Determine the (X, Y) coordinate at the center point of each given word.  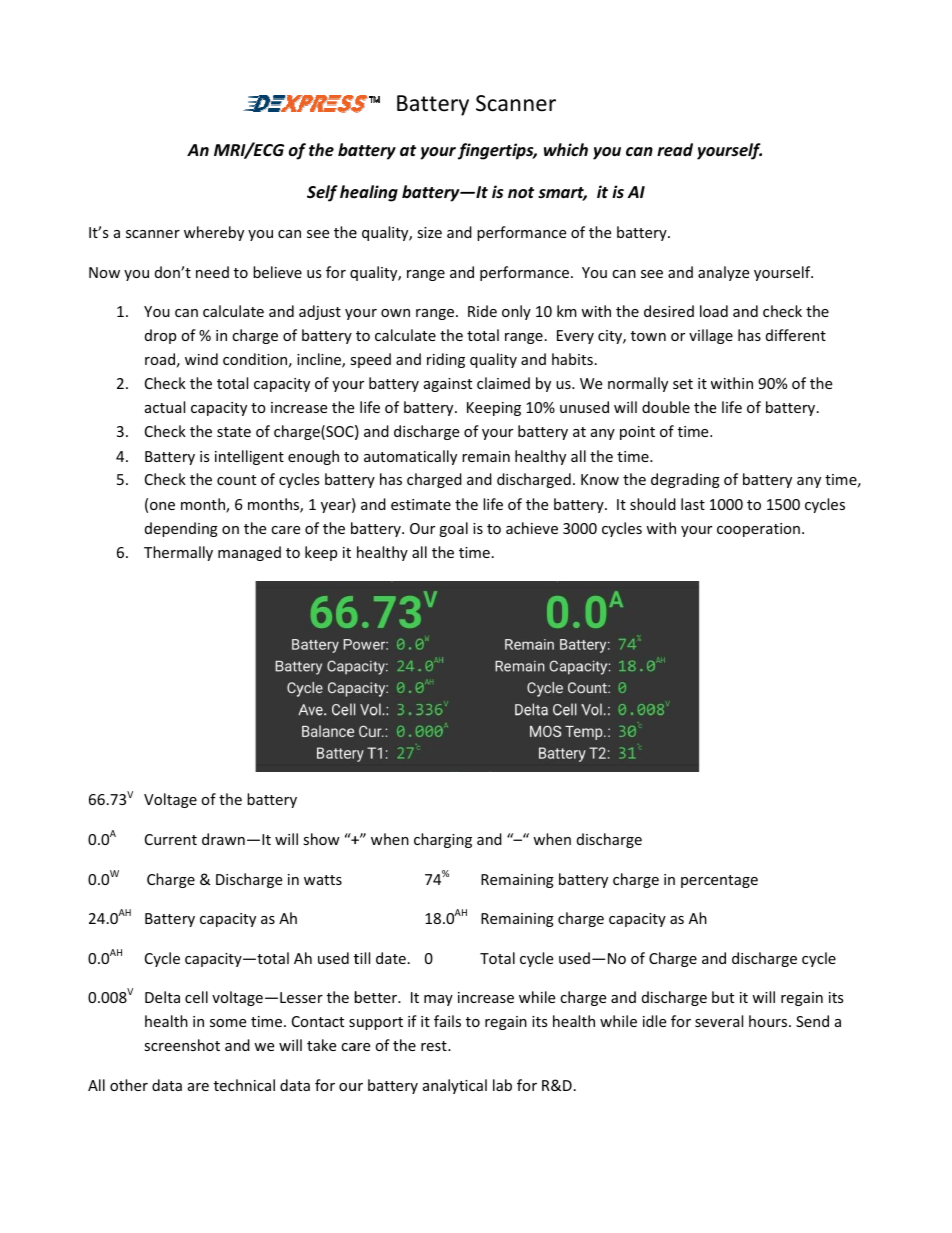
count (236, 480)
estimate (421, 504)
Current (171, 839)
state (234, 432)
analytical (455, 1086)
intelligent (249, 457)
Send (812, 1021)
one (162, 506)
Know (600, 479)
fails (447, 1021)
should (653, 504)
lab (502, 1085)
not (521, 192)
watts (323, 880)
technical (244, 1085)
